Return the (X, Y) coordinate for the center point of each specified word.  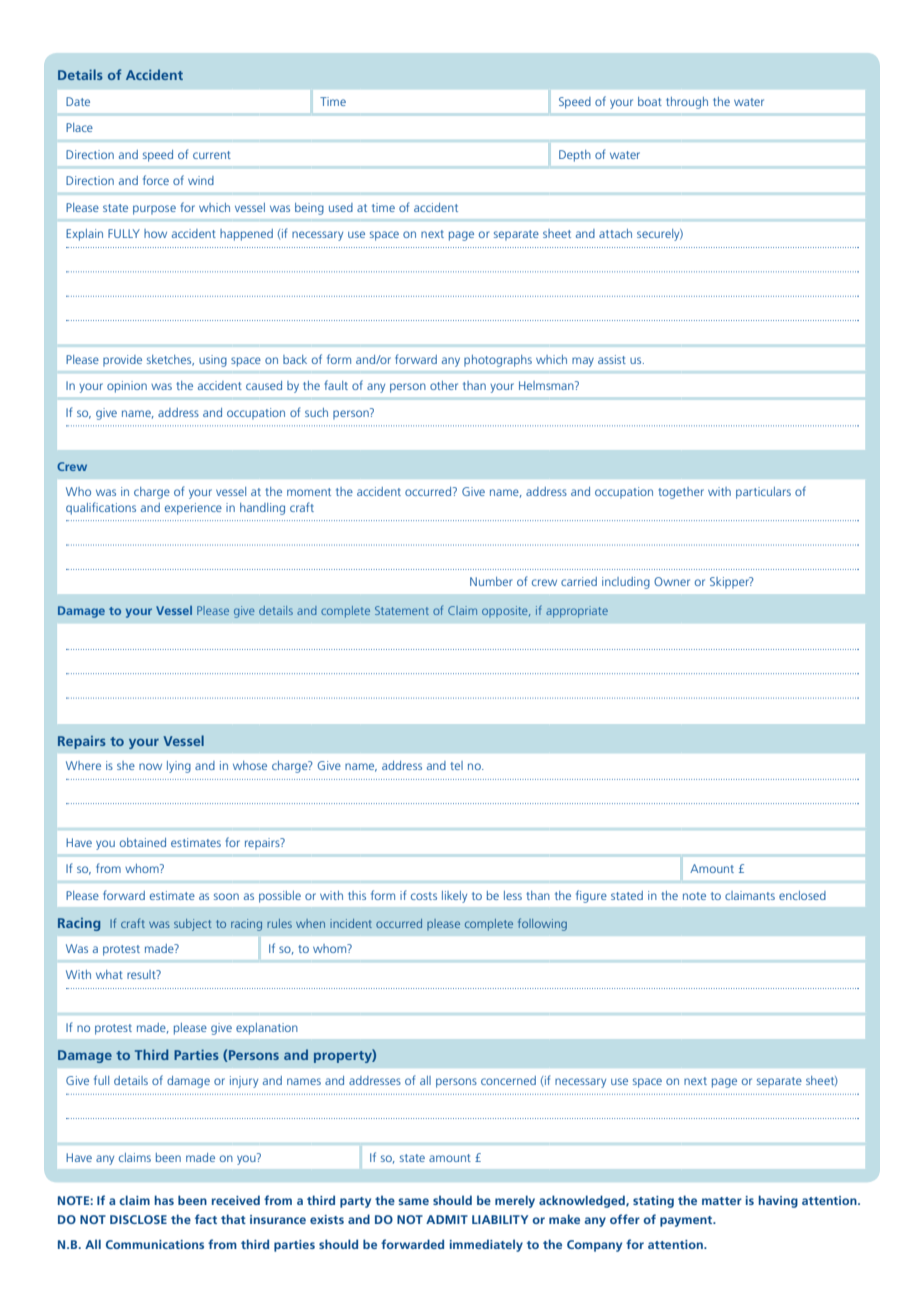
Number (491, 581)
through (687, 103)
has (164, 1200)
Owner (672, 581)
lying (179, 767)
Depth (575, 156)
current (212, 155)
